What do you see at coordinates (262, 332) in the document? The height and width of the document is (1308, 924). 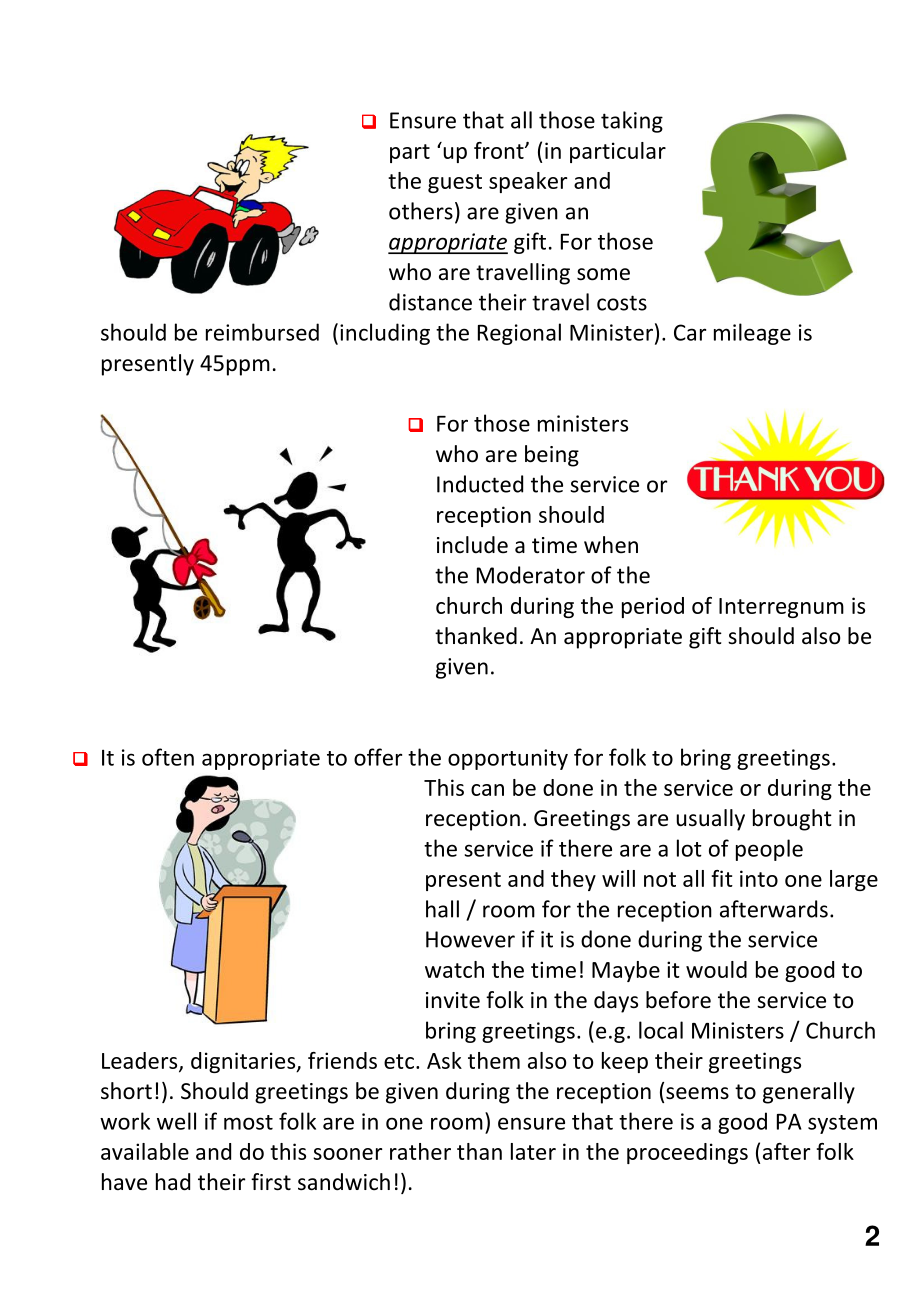 I see `reimbursed` at bounding box center [262, 332].
